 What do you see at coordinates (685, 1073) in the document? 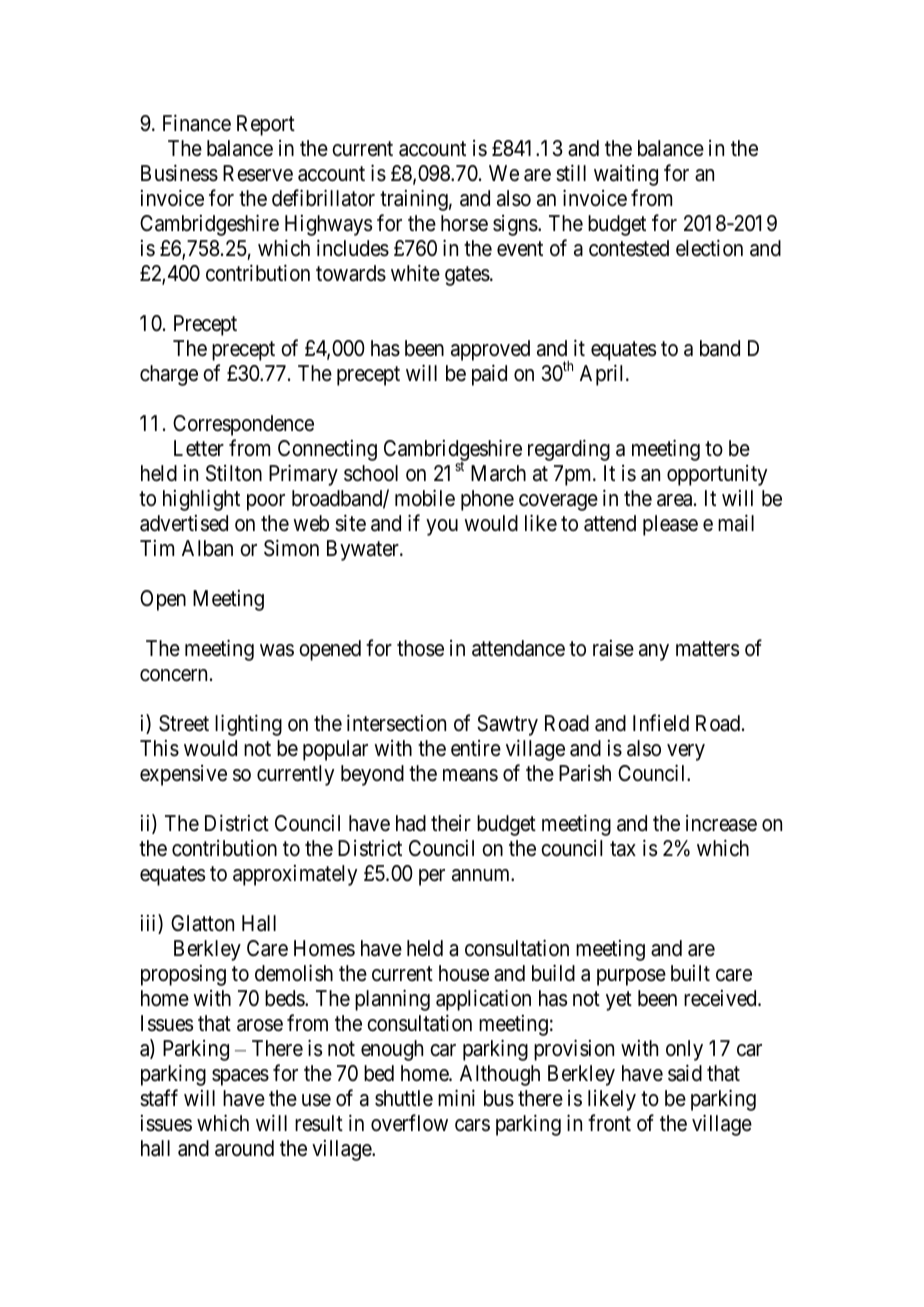
I see `said` at bounding box center [685, 1073].
